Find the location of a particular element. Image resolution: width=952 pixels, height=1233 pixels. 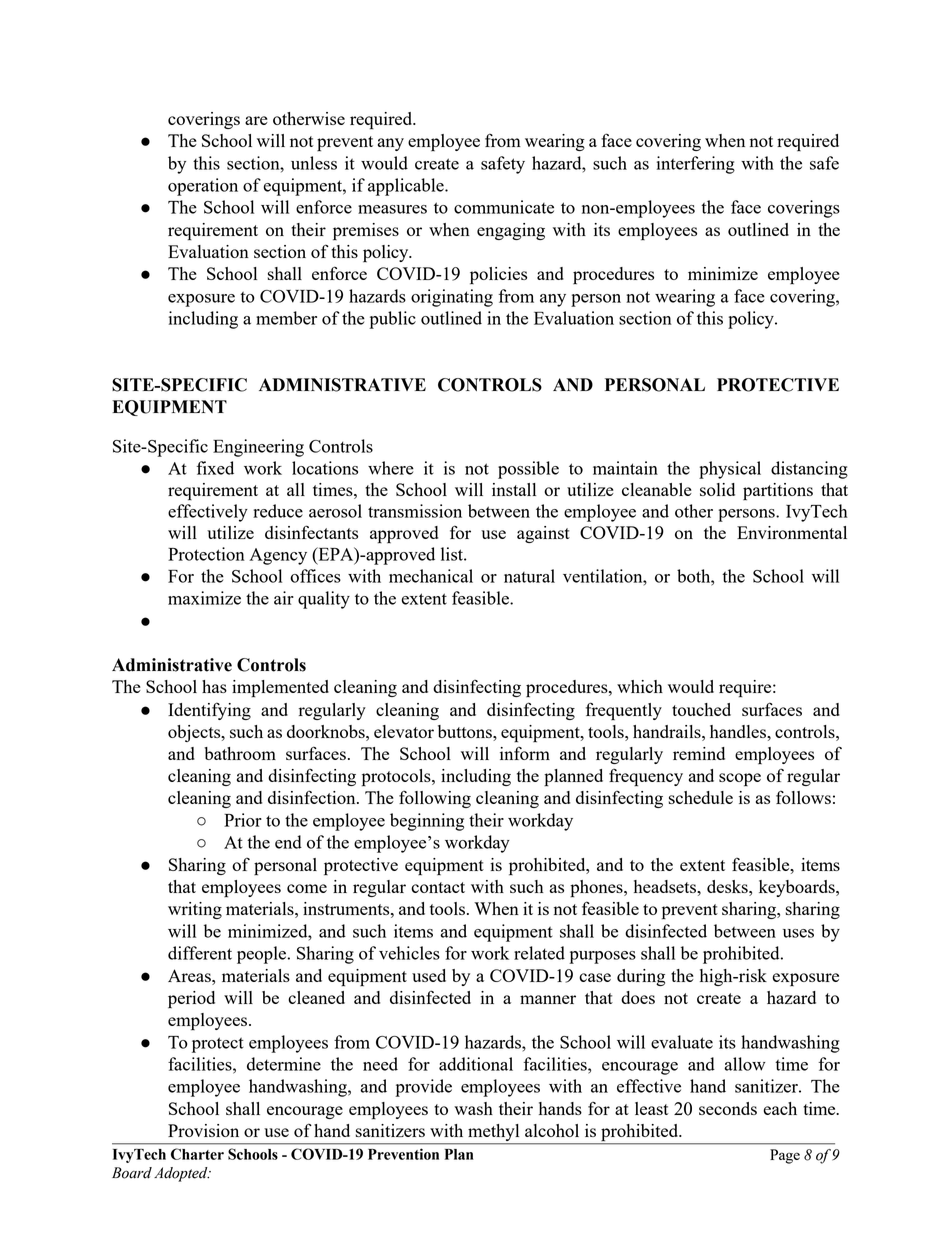

Engineering is located at coordinates (258, 448).
